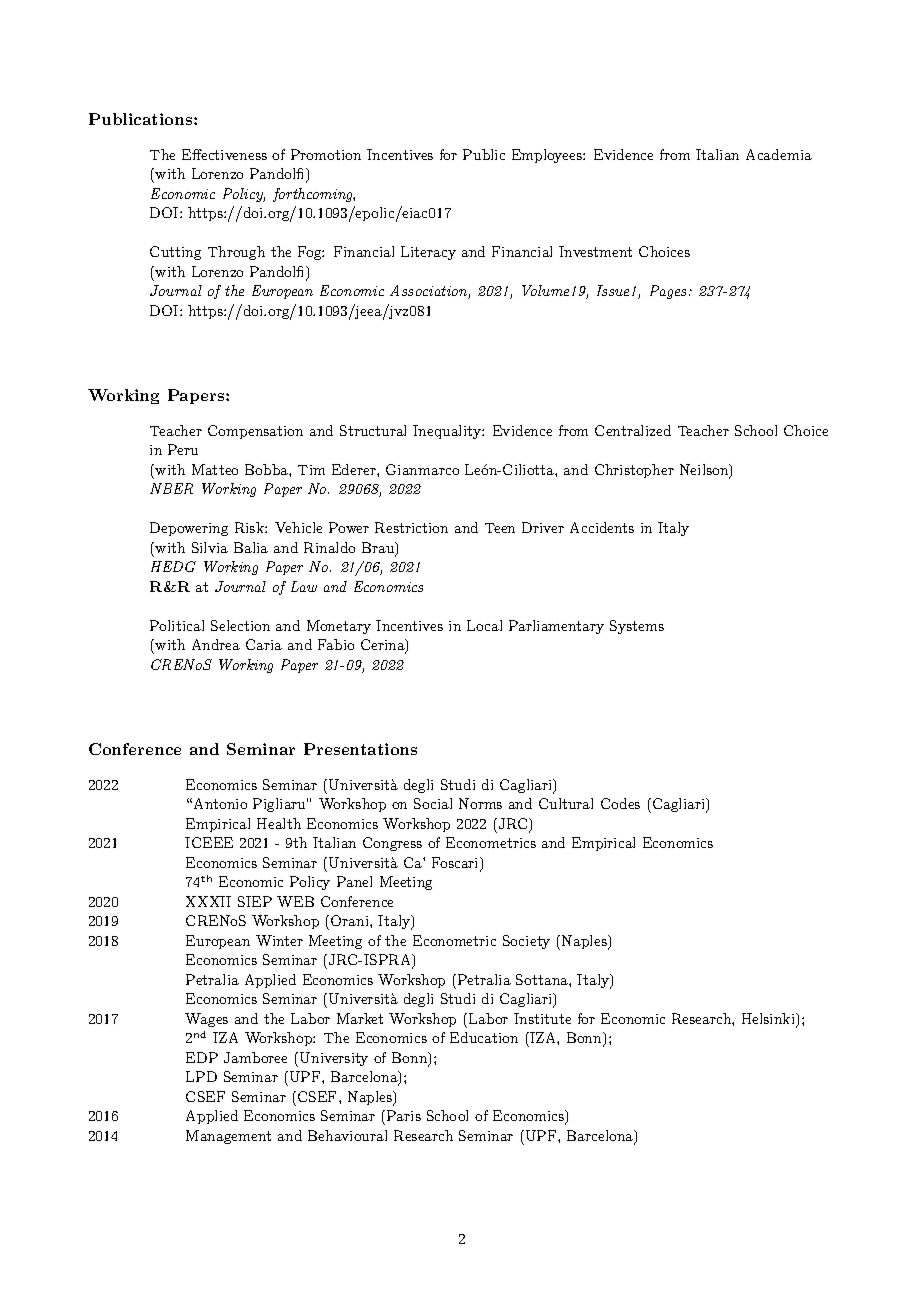 The image size is (924, 1308). What do you see at coordinates (620, 803) in the document?
I see `Codes` at bounding box center [620, 803].
